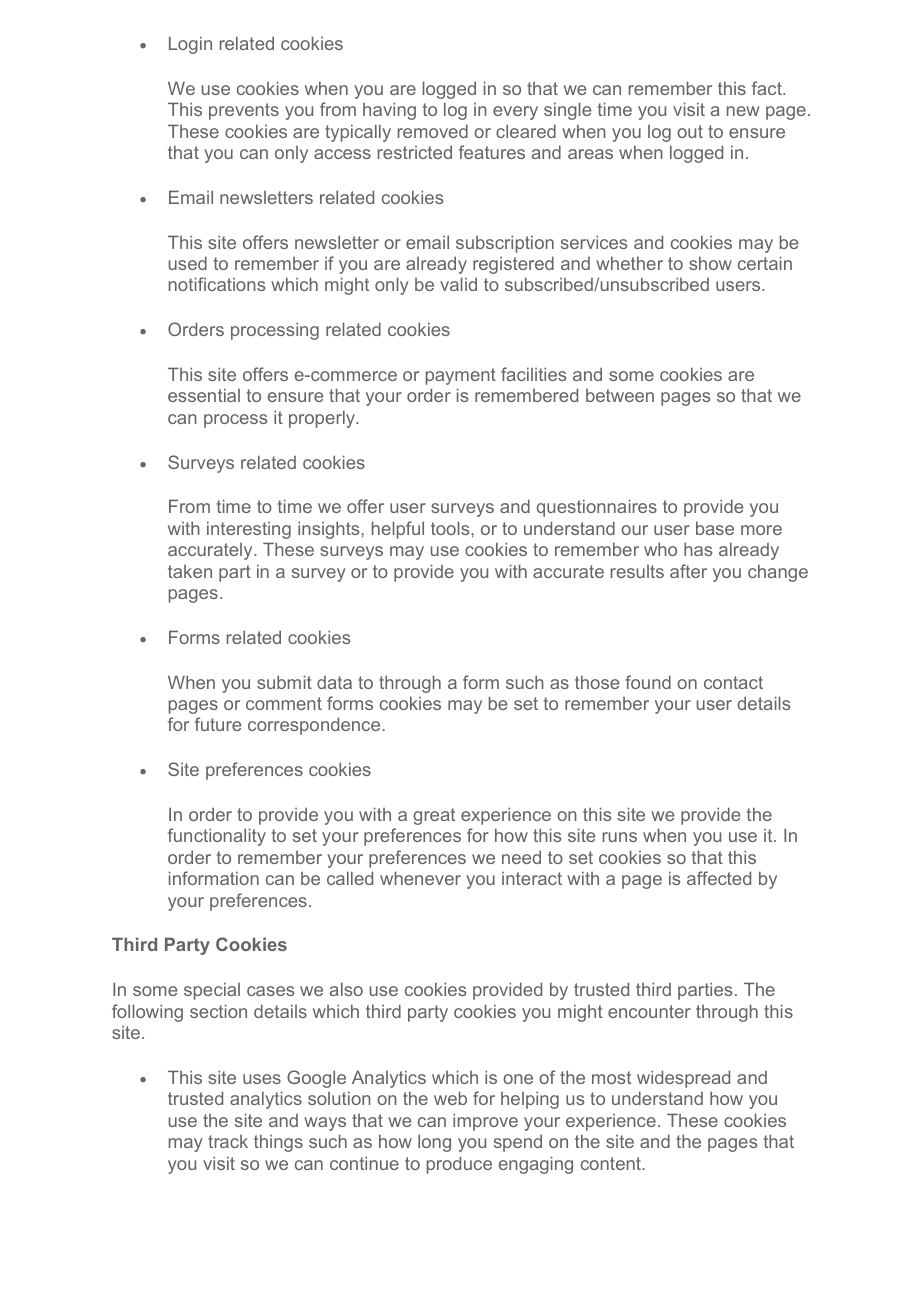 The height and width of the image is (1308, 924). What do you see at coordinates (244, 111) in the image?
I see `prevents` at bounding box center [244, 111].
